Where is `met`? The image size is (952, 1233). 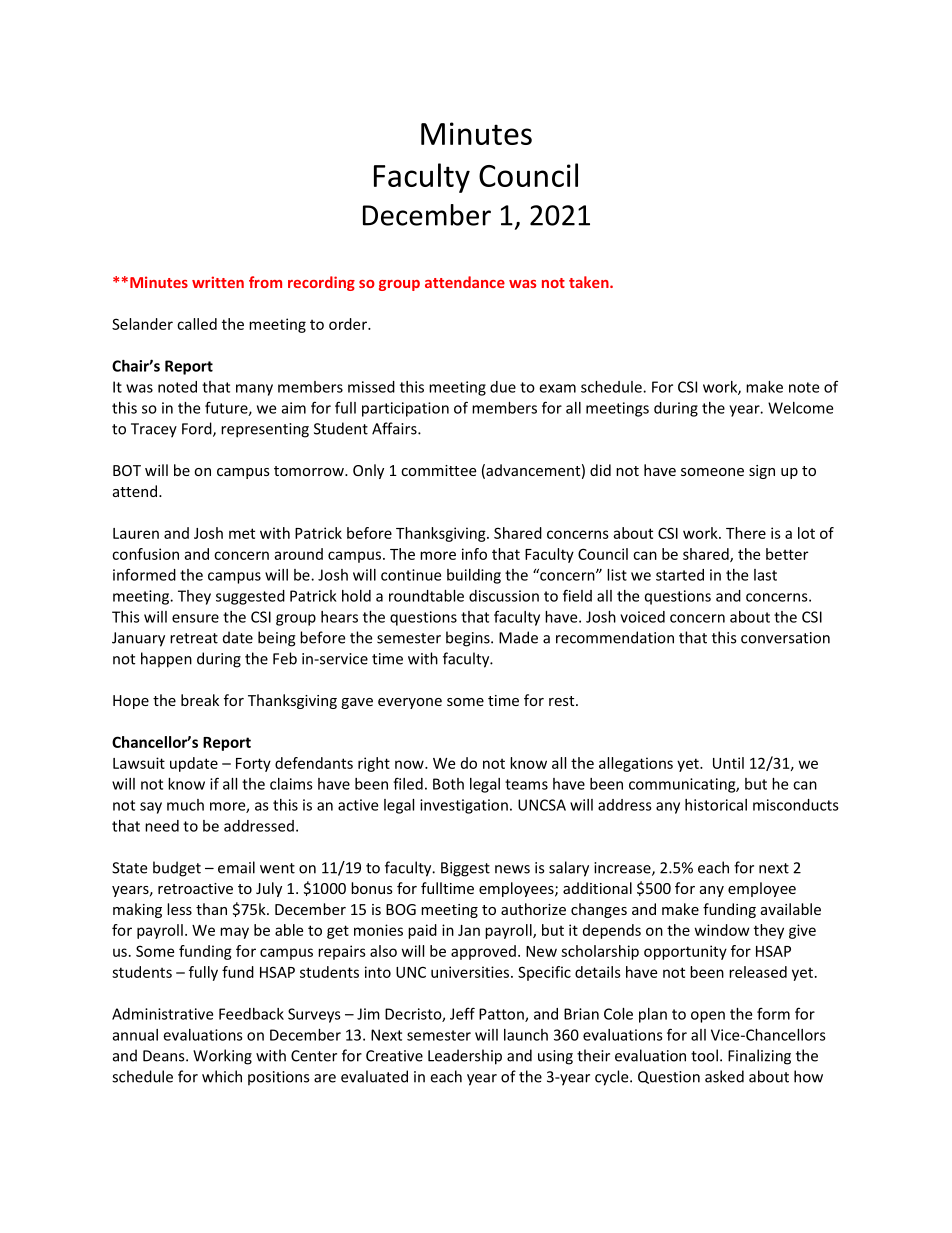 met is located at coordinates (242, 533).
